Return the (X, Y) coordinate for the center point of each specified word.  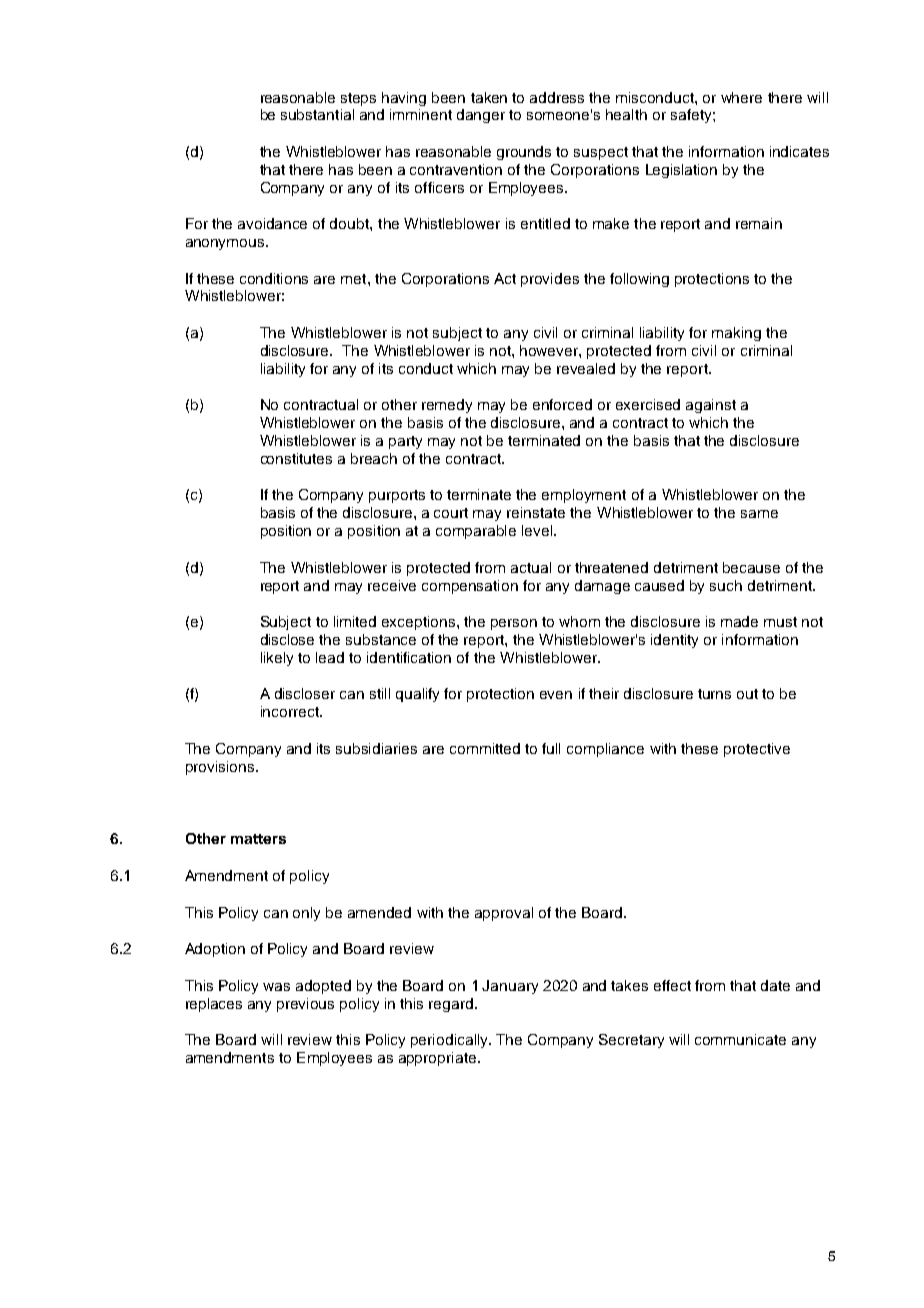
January (510, 987)
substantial (317, 114)
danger (481, 116)
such (726, 585)
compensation (470, 587)
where (741, 97)
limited (355, 621)
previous (305, 1005)
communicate (740, 1039)
